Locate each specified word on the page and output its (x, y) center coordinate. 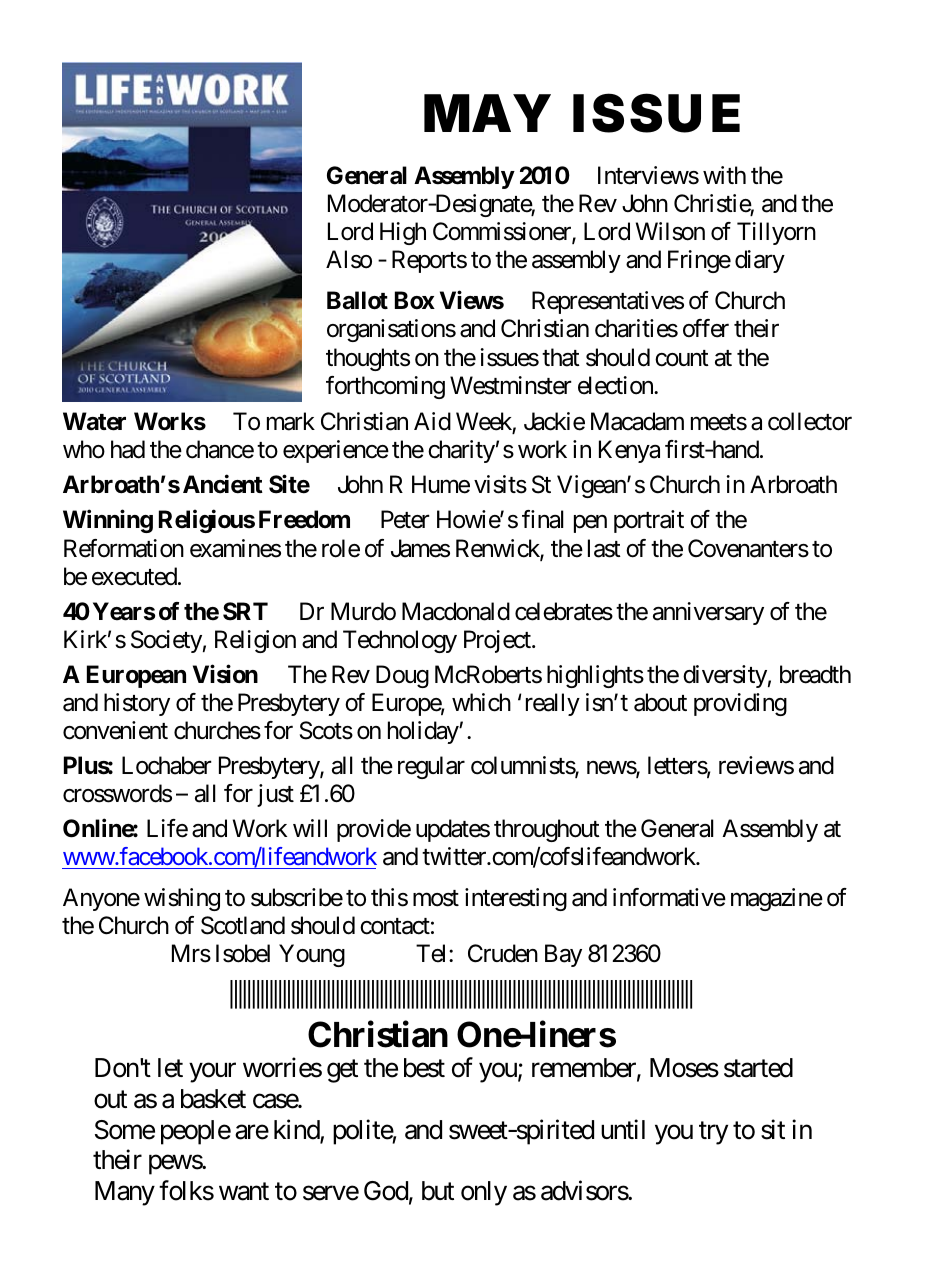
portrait (649, 521)
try (713, 1133)
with (724, 175)
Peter (405, 520)
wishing (182, 899)
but (438, 1191)
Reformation (124, 548)
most (436, 898)
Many (125, 1193)
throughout (547, 830)
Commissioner (503, 232)
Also (349, 259)
